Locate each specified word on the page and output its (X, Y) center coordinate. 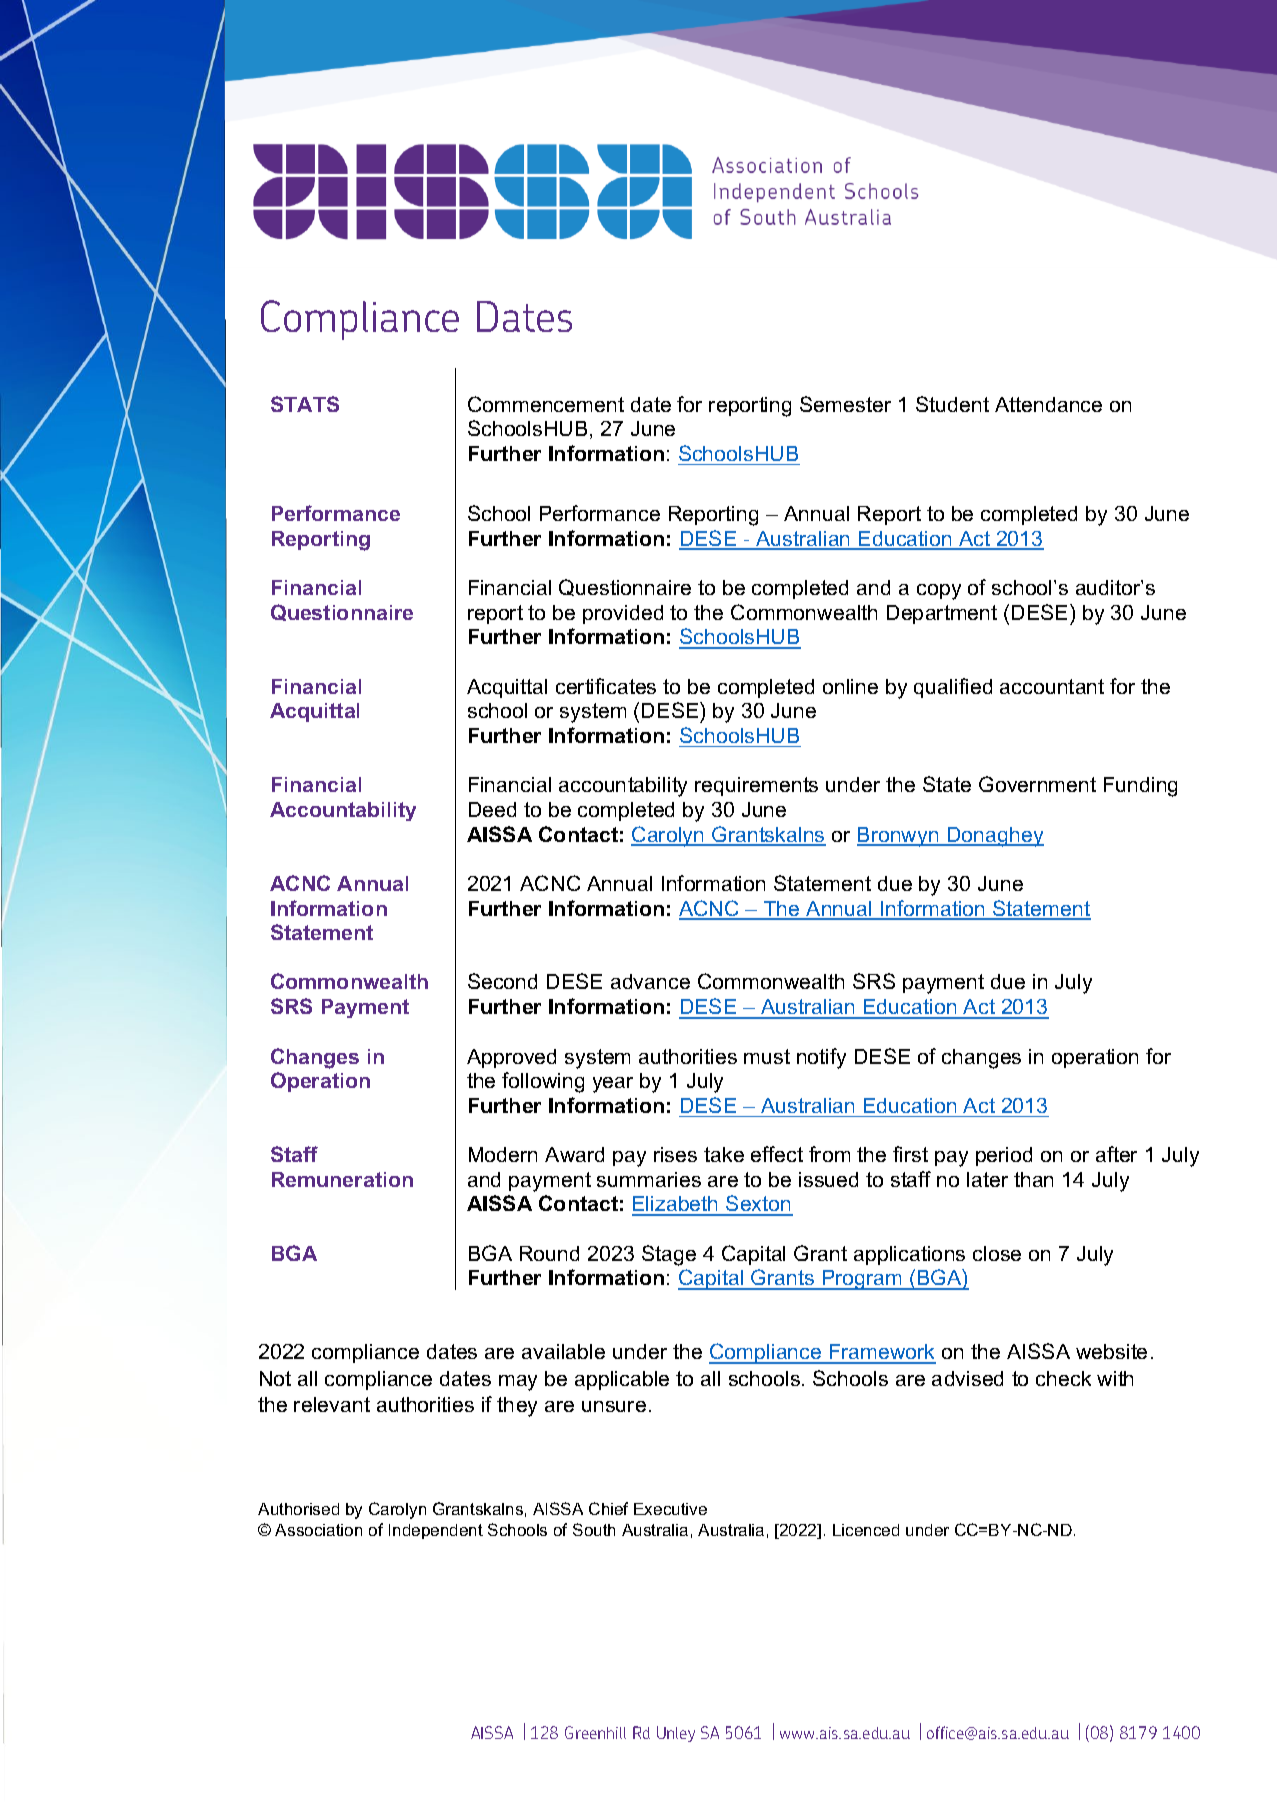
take (724, 1154)
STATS (305, 404)
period (1004, 1156)
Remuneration (342, 1179)
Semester (845, 404)
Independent (436, 1531)
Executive (670, 1509)
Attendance (1048, 404)
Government (1037, 784)
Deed (492, 809)
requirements (756, 786)
